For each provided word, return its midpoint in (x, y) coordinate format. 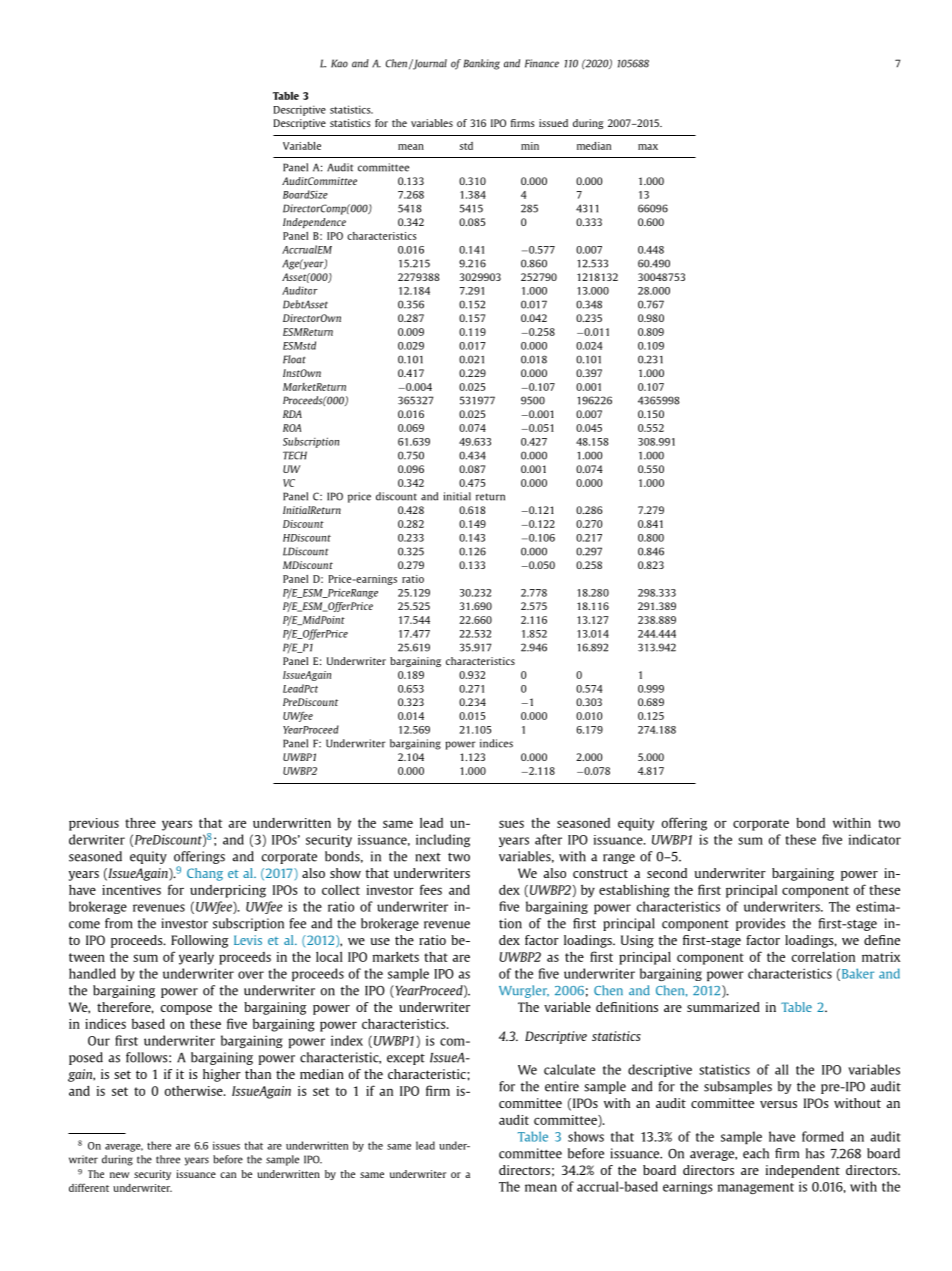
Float (294, 359)
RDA (292, 414)
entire (562, 1086)
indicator (875, 839)
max (648, 147)
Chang (205, 874)
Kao (339, 63)
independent (803, 1171)
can (228, 1175)
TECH (295, 455)
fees (431, 889)
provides (760, 924)
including (443, 840)
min (530, 146)
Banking (482, 64)
